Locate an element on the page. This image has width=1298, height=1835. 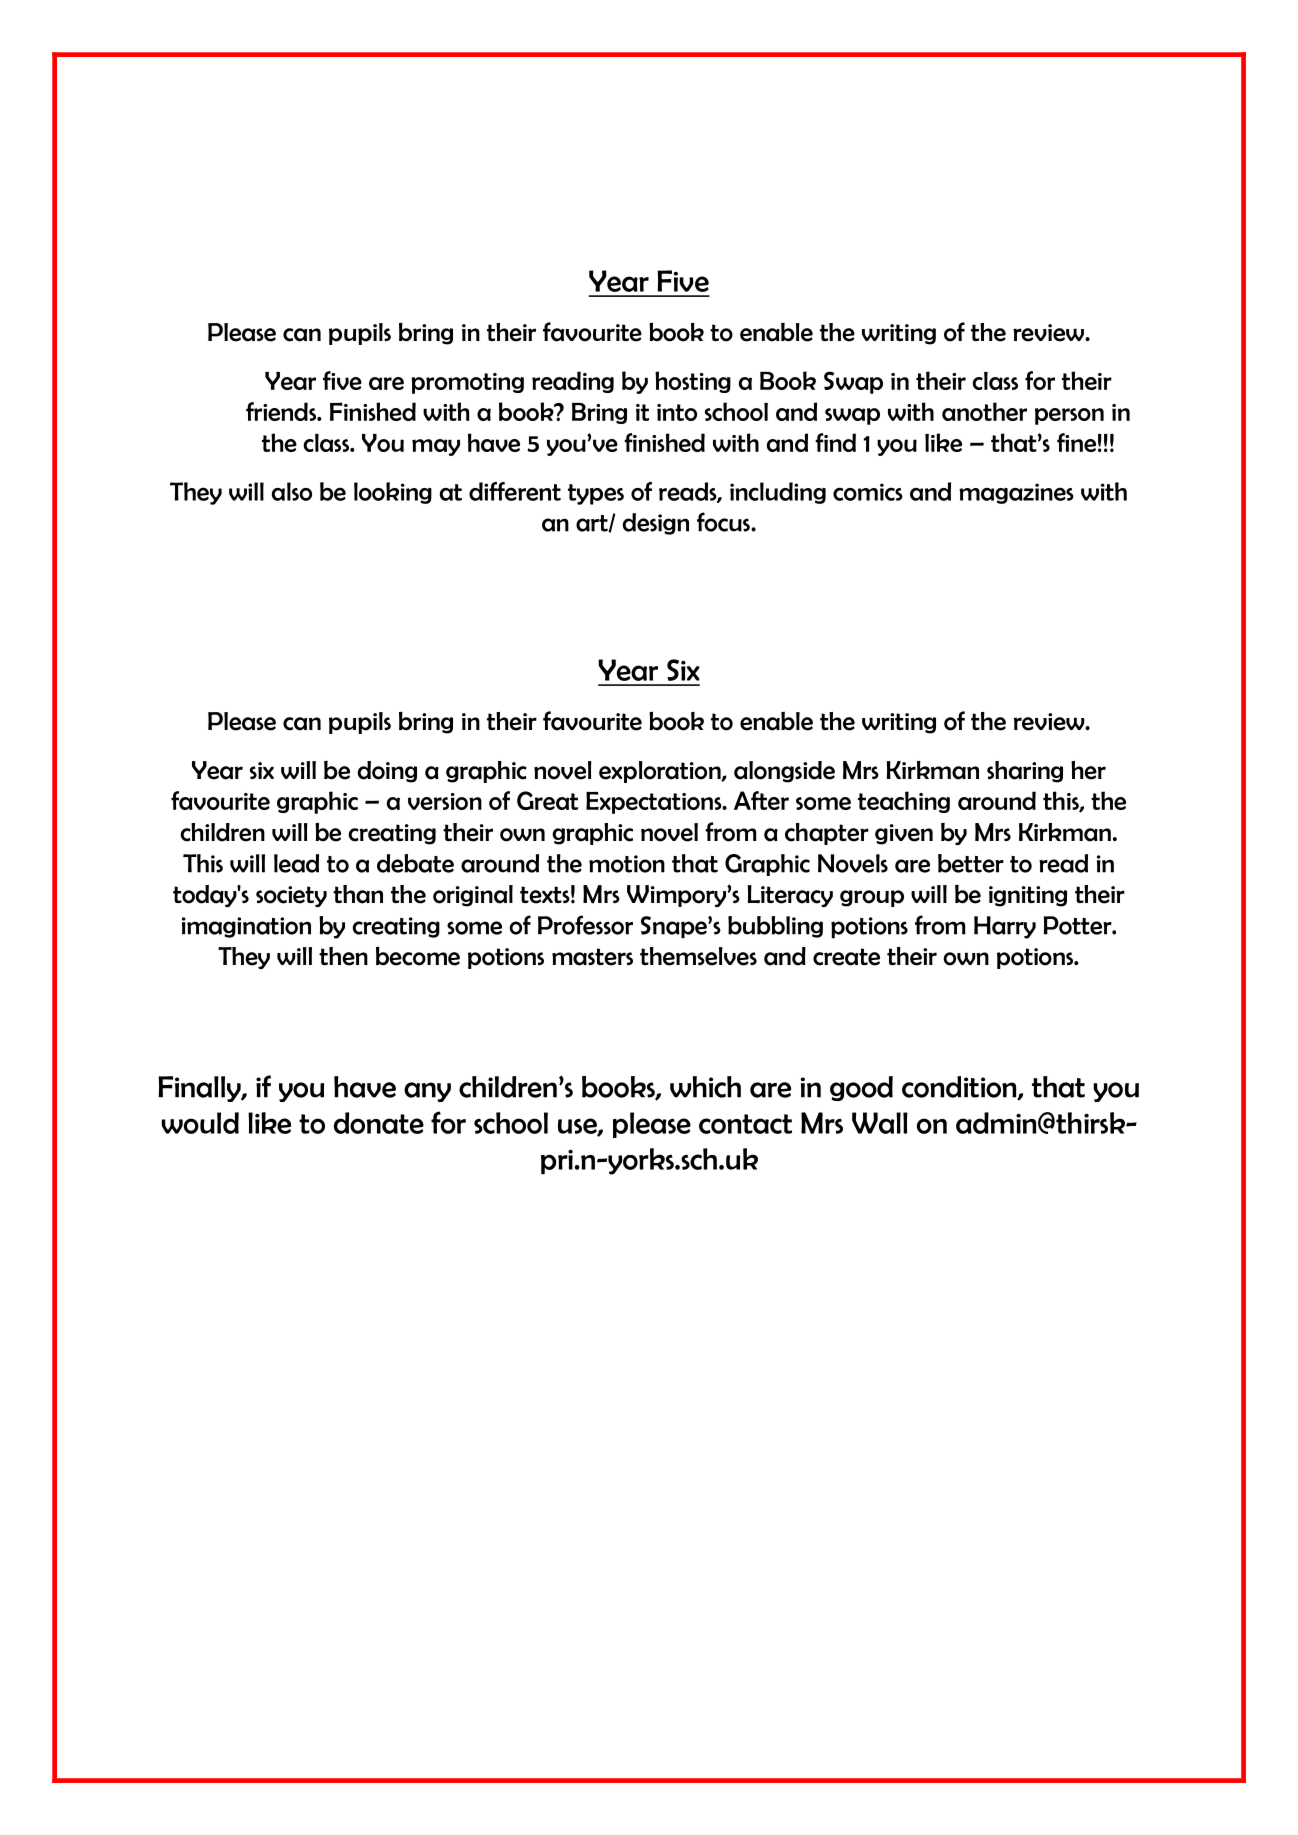
into is located at coordinates (677, 412).
